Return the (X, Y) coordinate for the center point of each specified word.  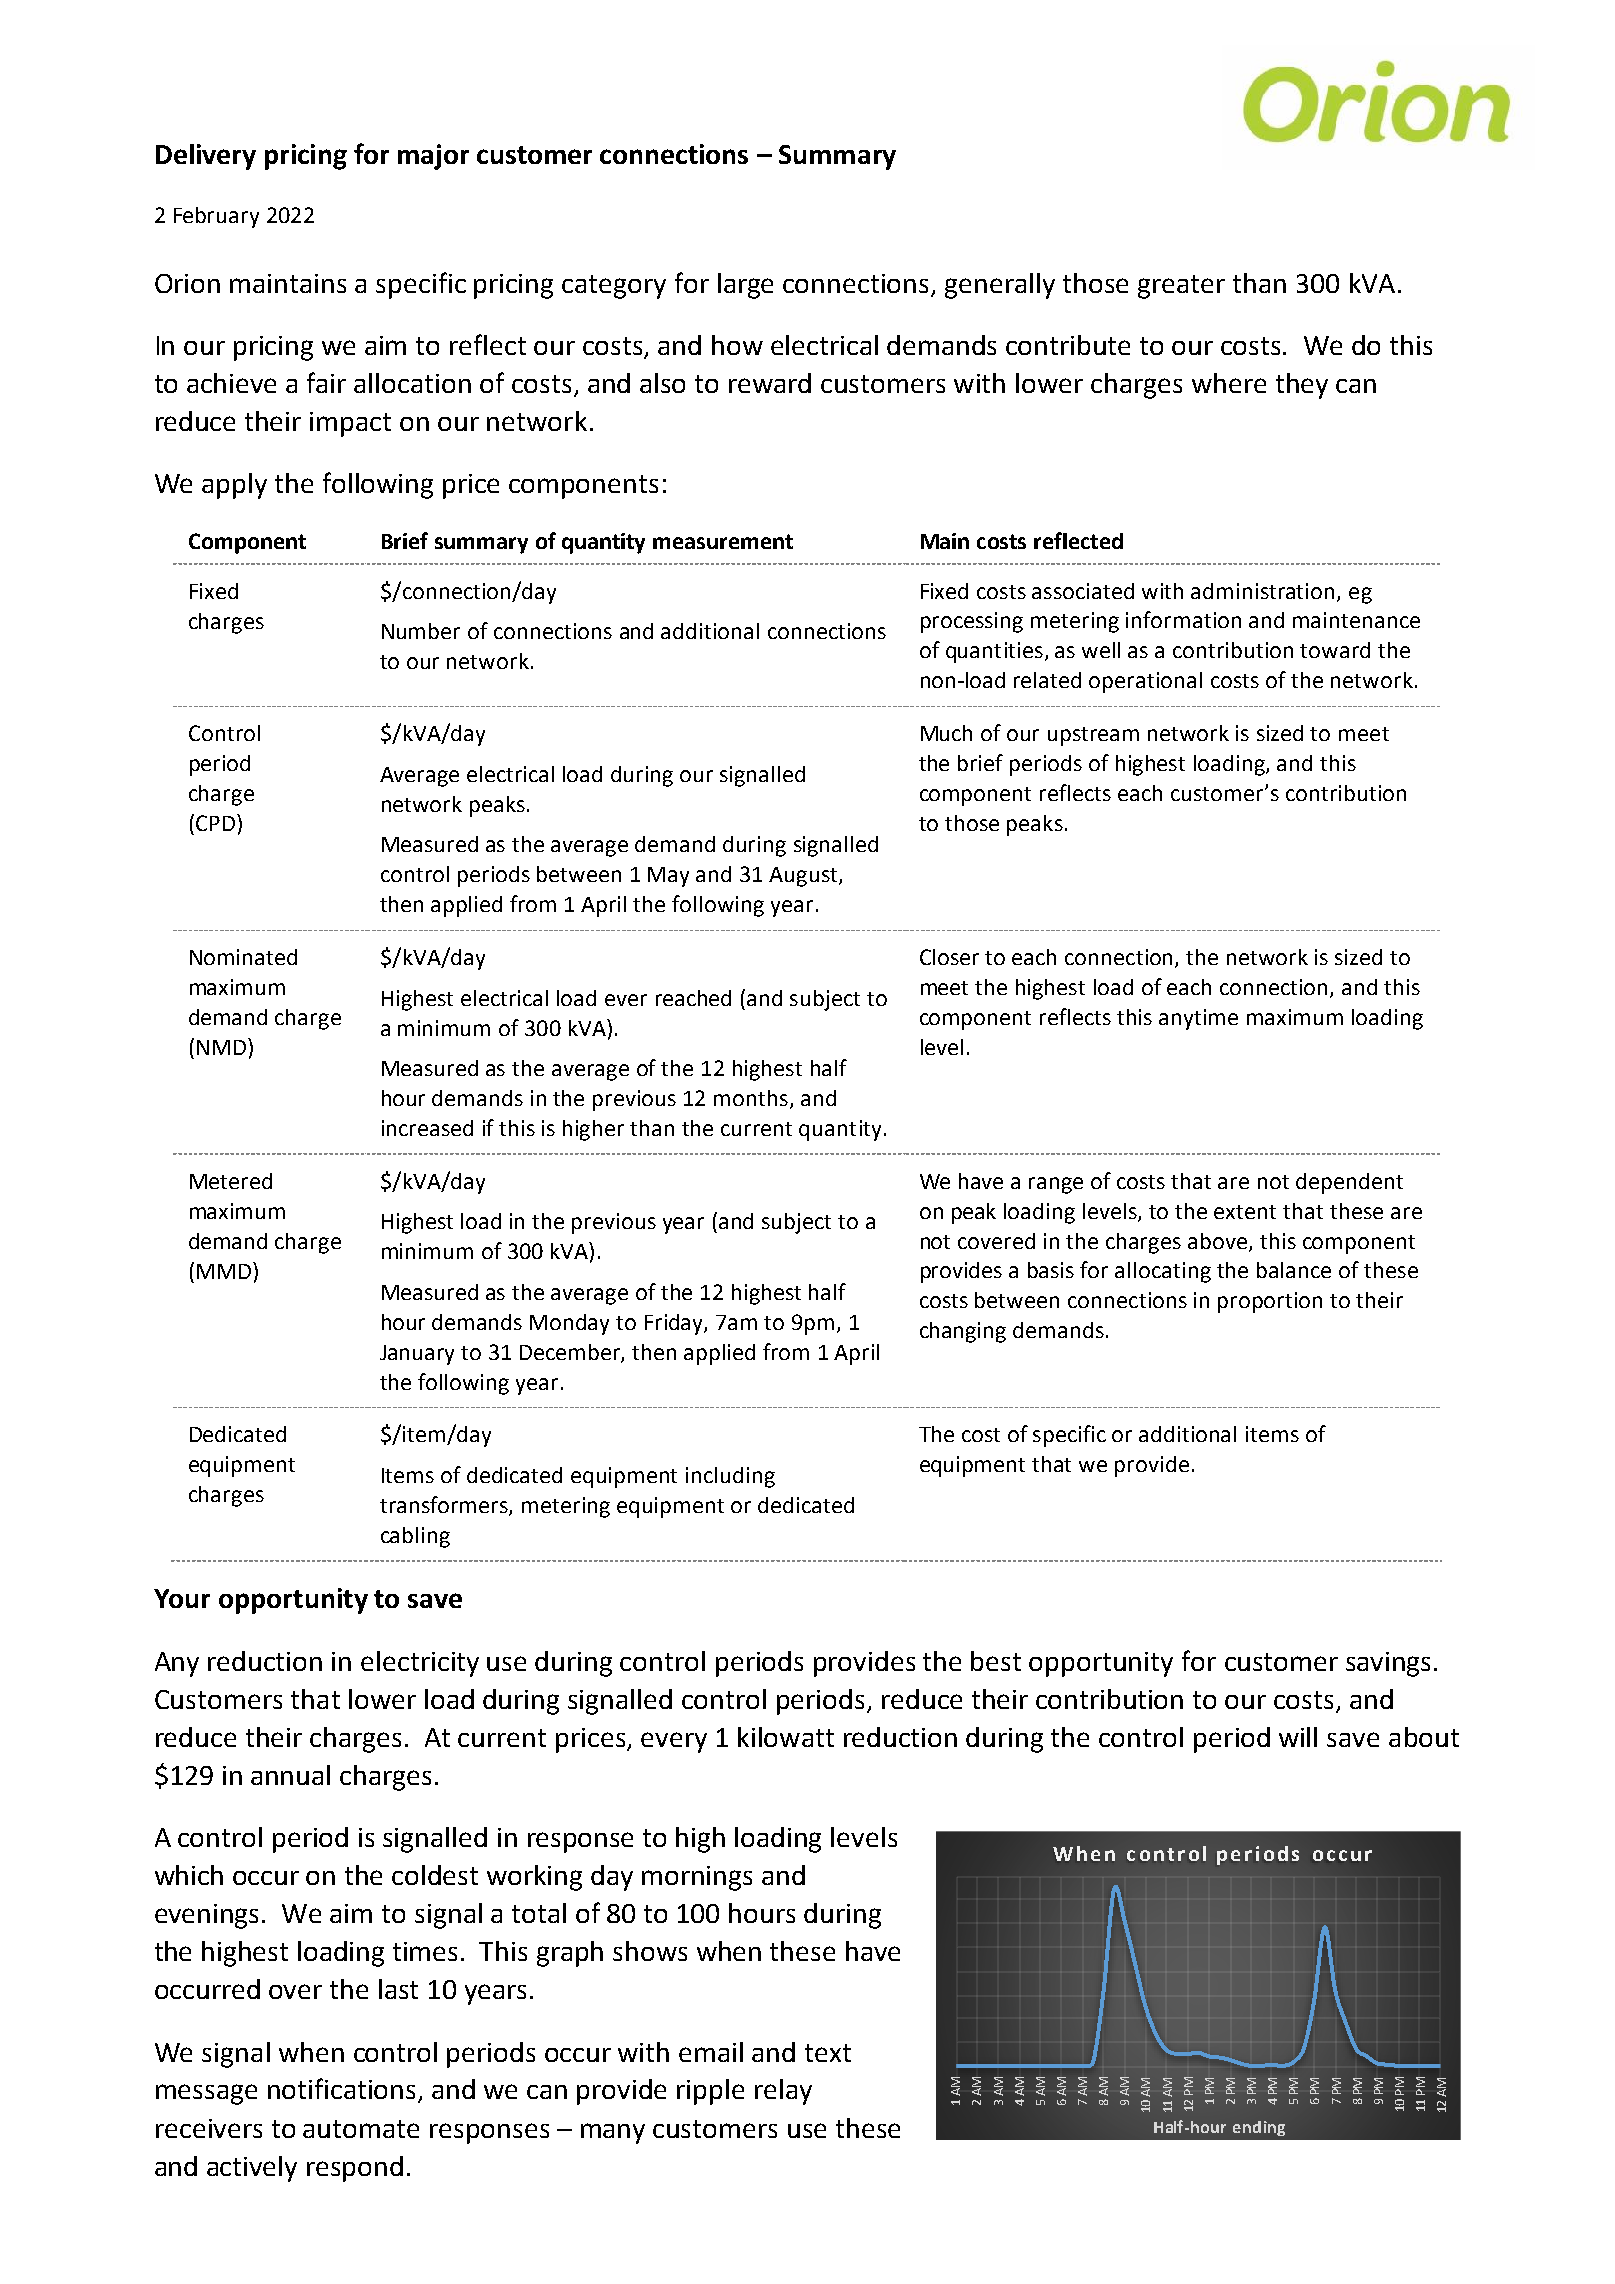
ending (1259, 2128)
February (216, 217)
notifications (341, 2088)
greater (1181, 287)
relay (783, 2092)
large (745, 286)
